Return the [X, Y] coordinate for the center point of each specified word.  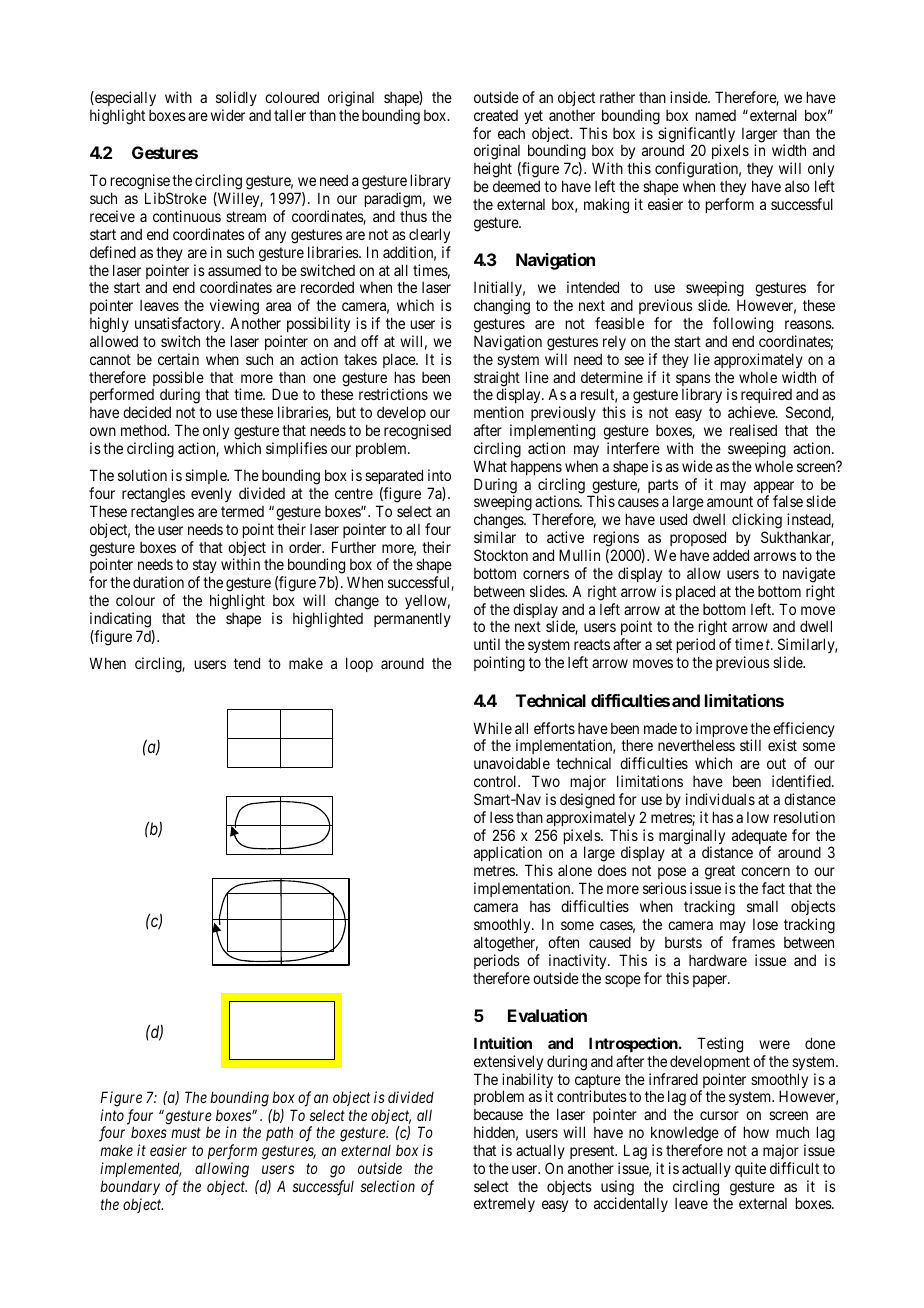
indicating [120, 620]
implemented [141, 1169]
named [716, 115]
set [664, 644]
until [487, 644]
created [496, 115]
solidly [236, 98]
